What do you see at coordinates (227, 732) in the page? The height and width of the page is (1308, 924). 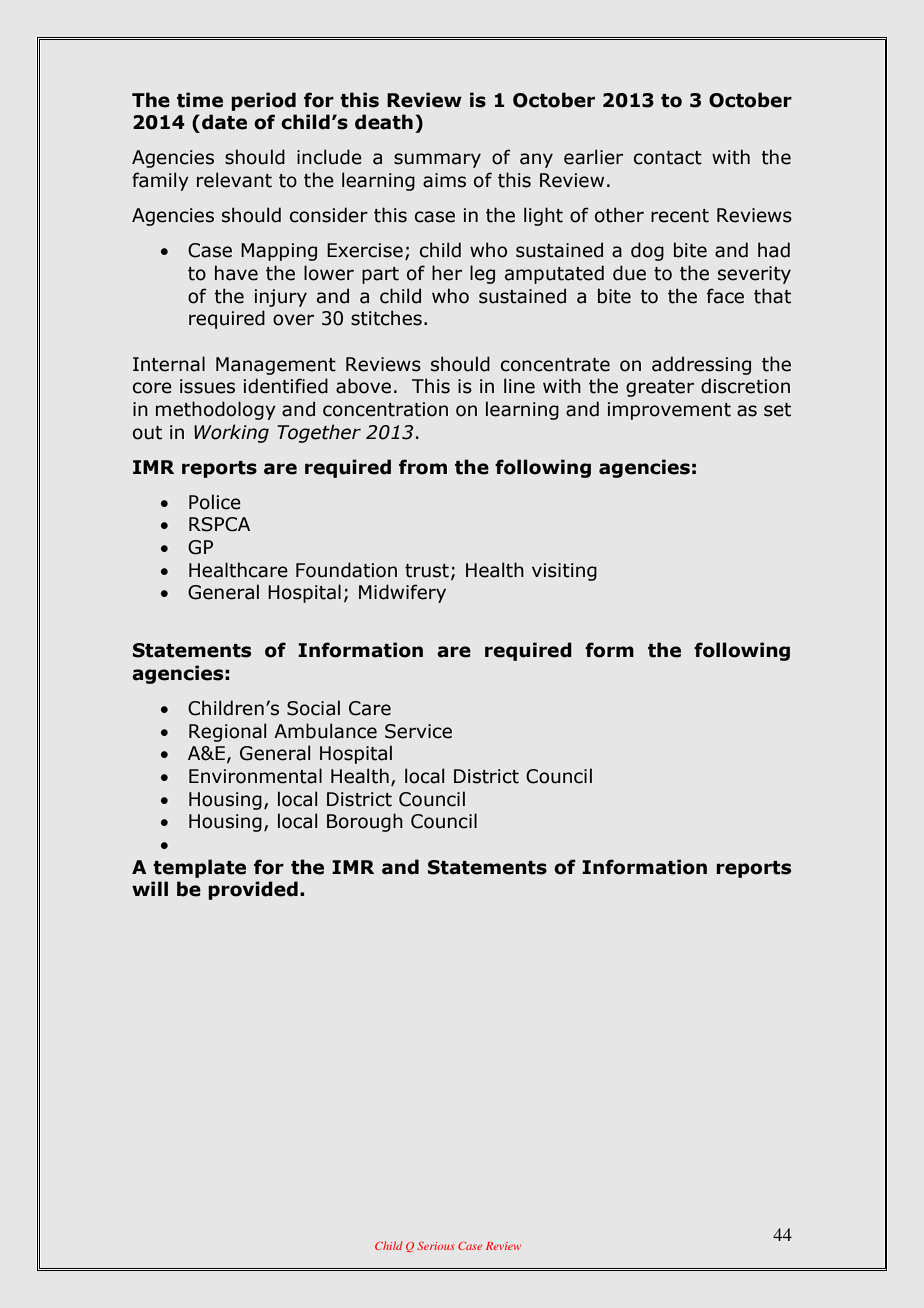 I see `Regional` at bounding box center [227, 732].
